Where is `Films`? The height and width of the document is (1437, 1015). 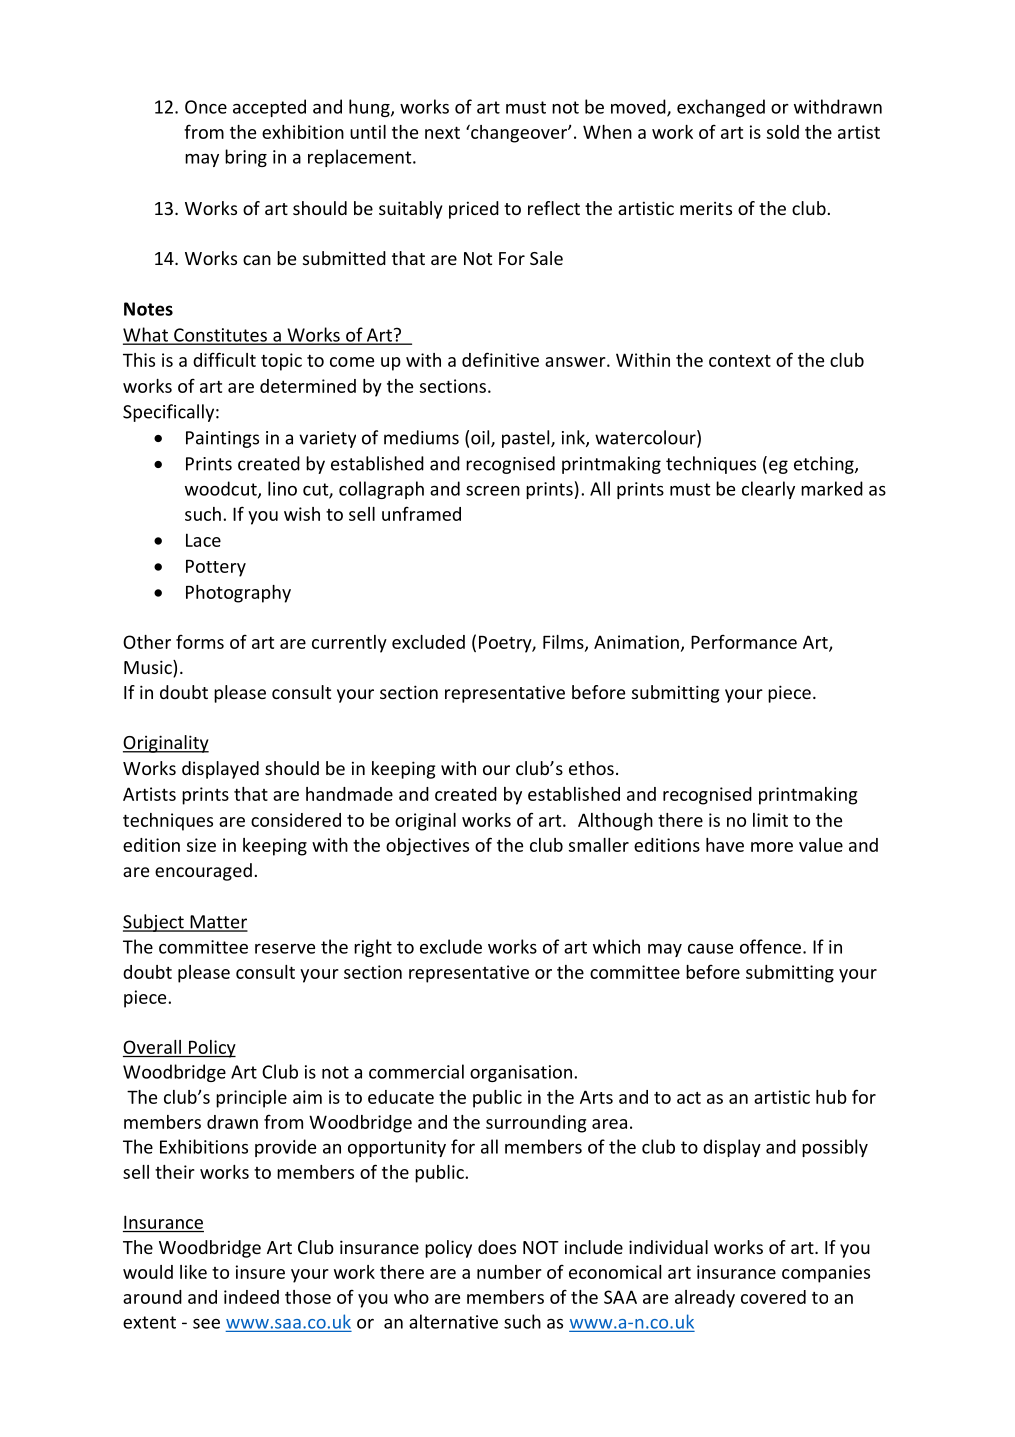
Films is located at coordinates (564, 643).
